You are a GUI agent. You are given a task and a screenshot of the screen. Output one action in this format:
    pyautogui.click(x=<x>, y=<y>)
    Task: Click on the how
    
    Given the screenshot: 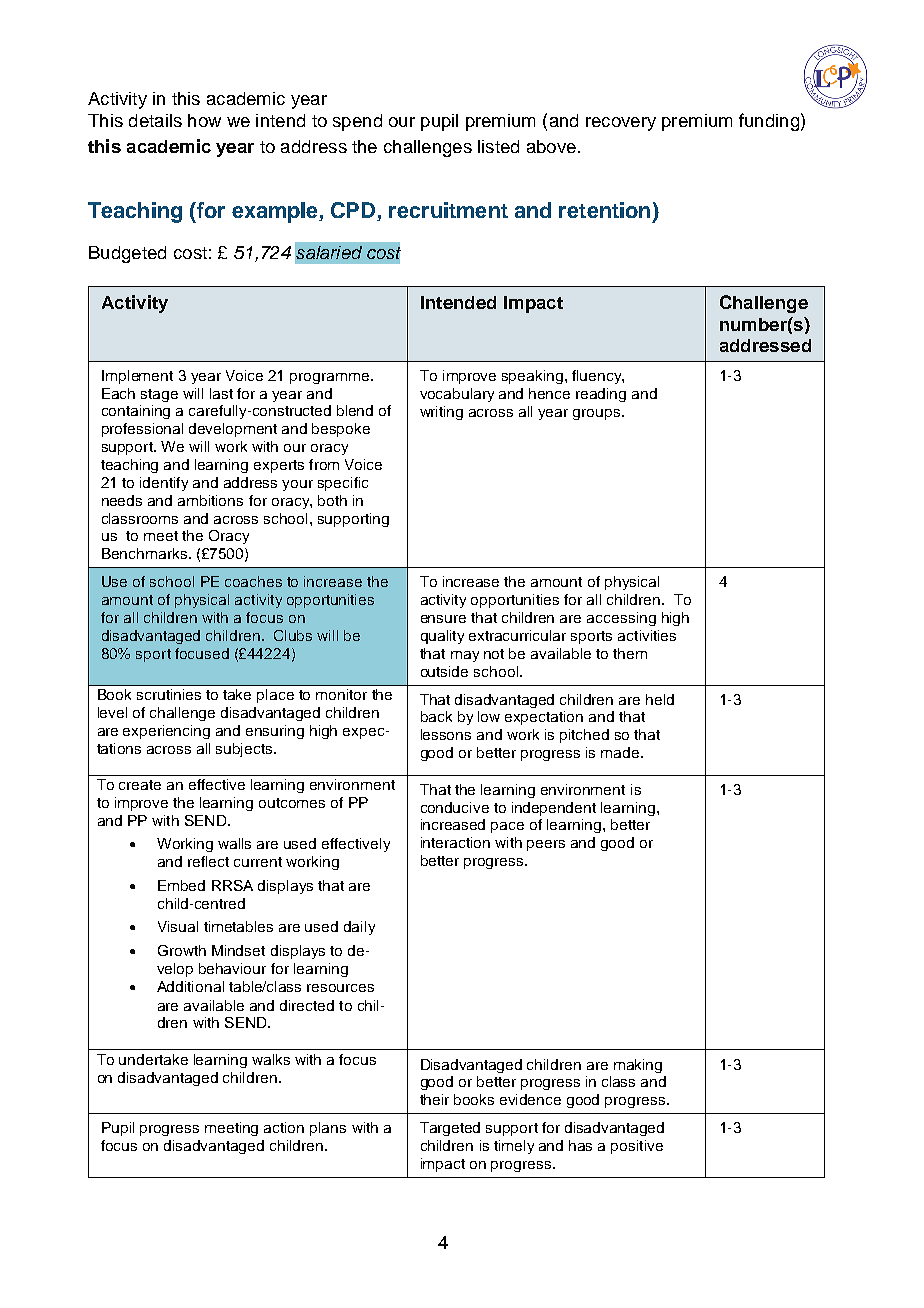 What is the action you would take?
    pyautogui.click(x=204, y=120)
